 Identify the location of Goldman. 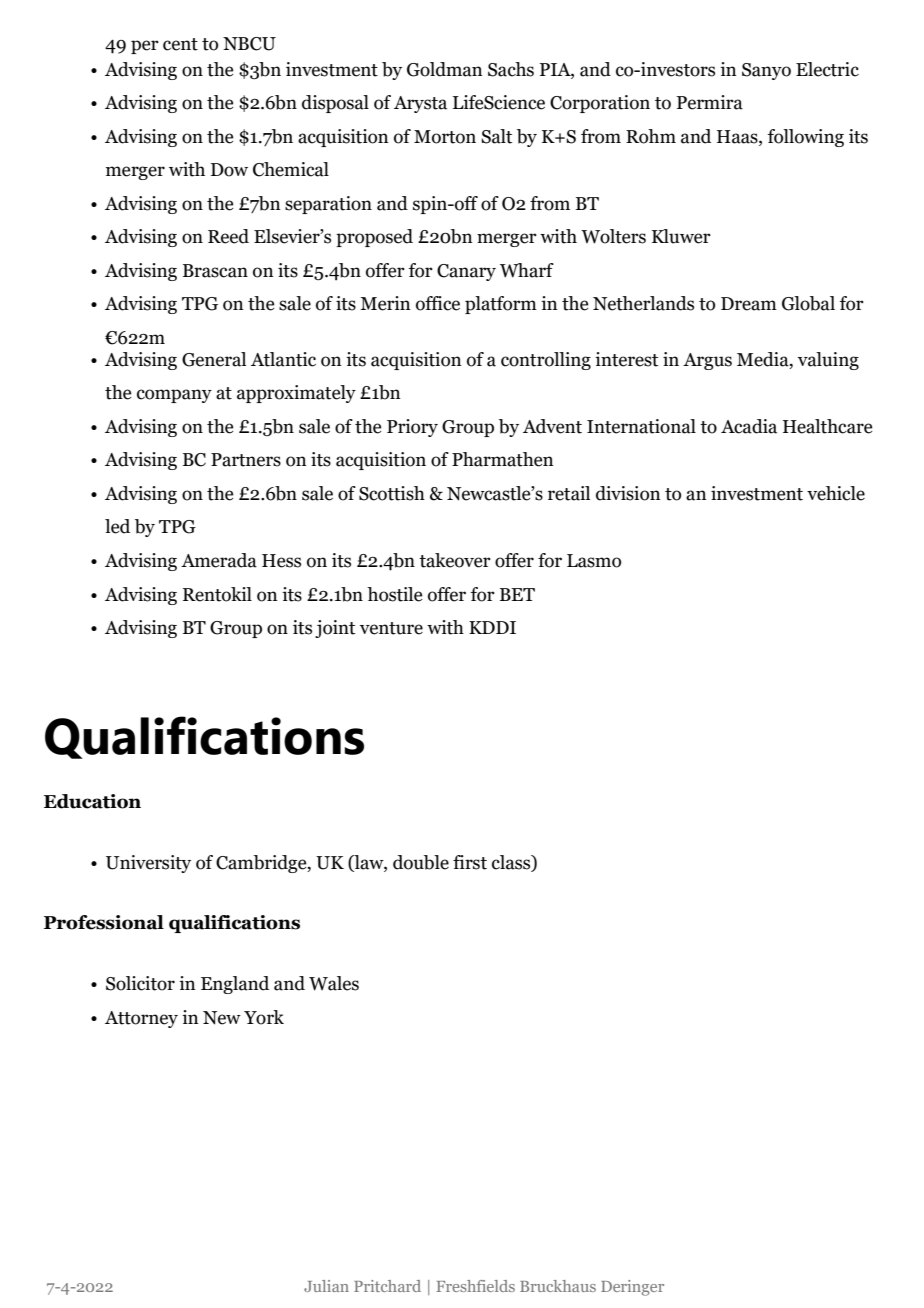
(445, 69).
